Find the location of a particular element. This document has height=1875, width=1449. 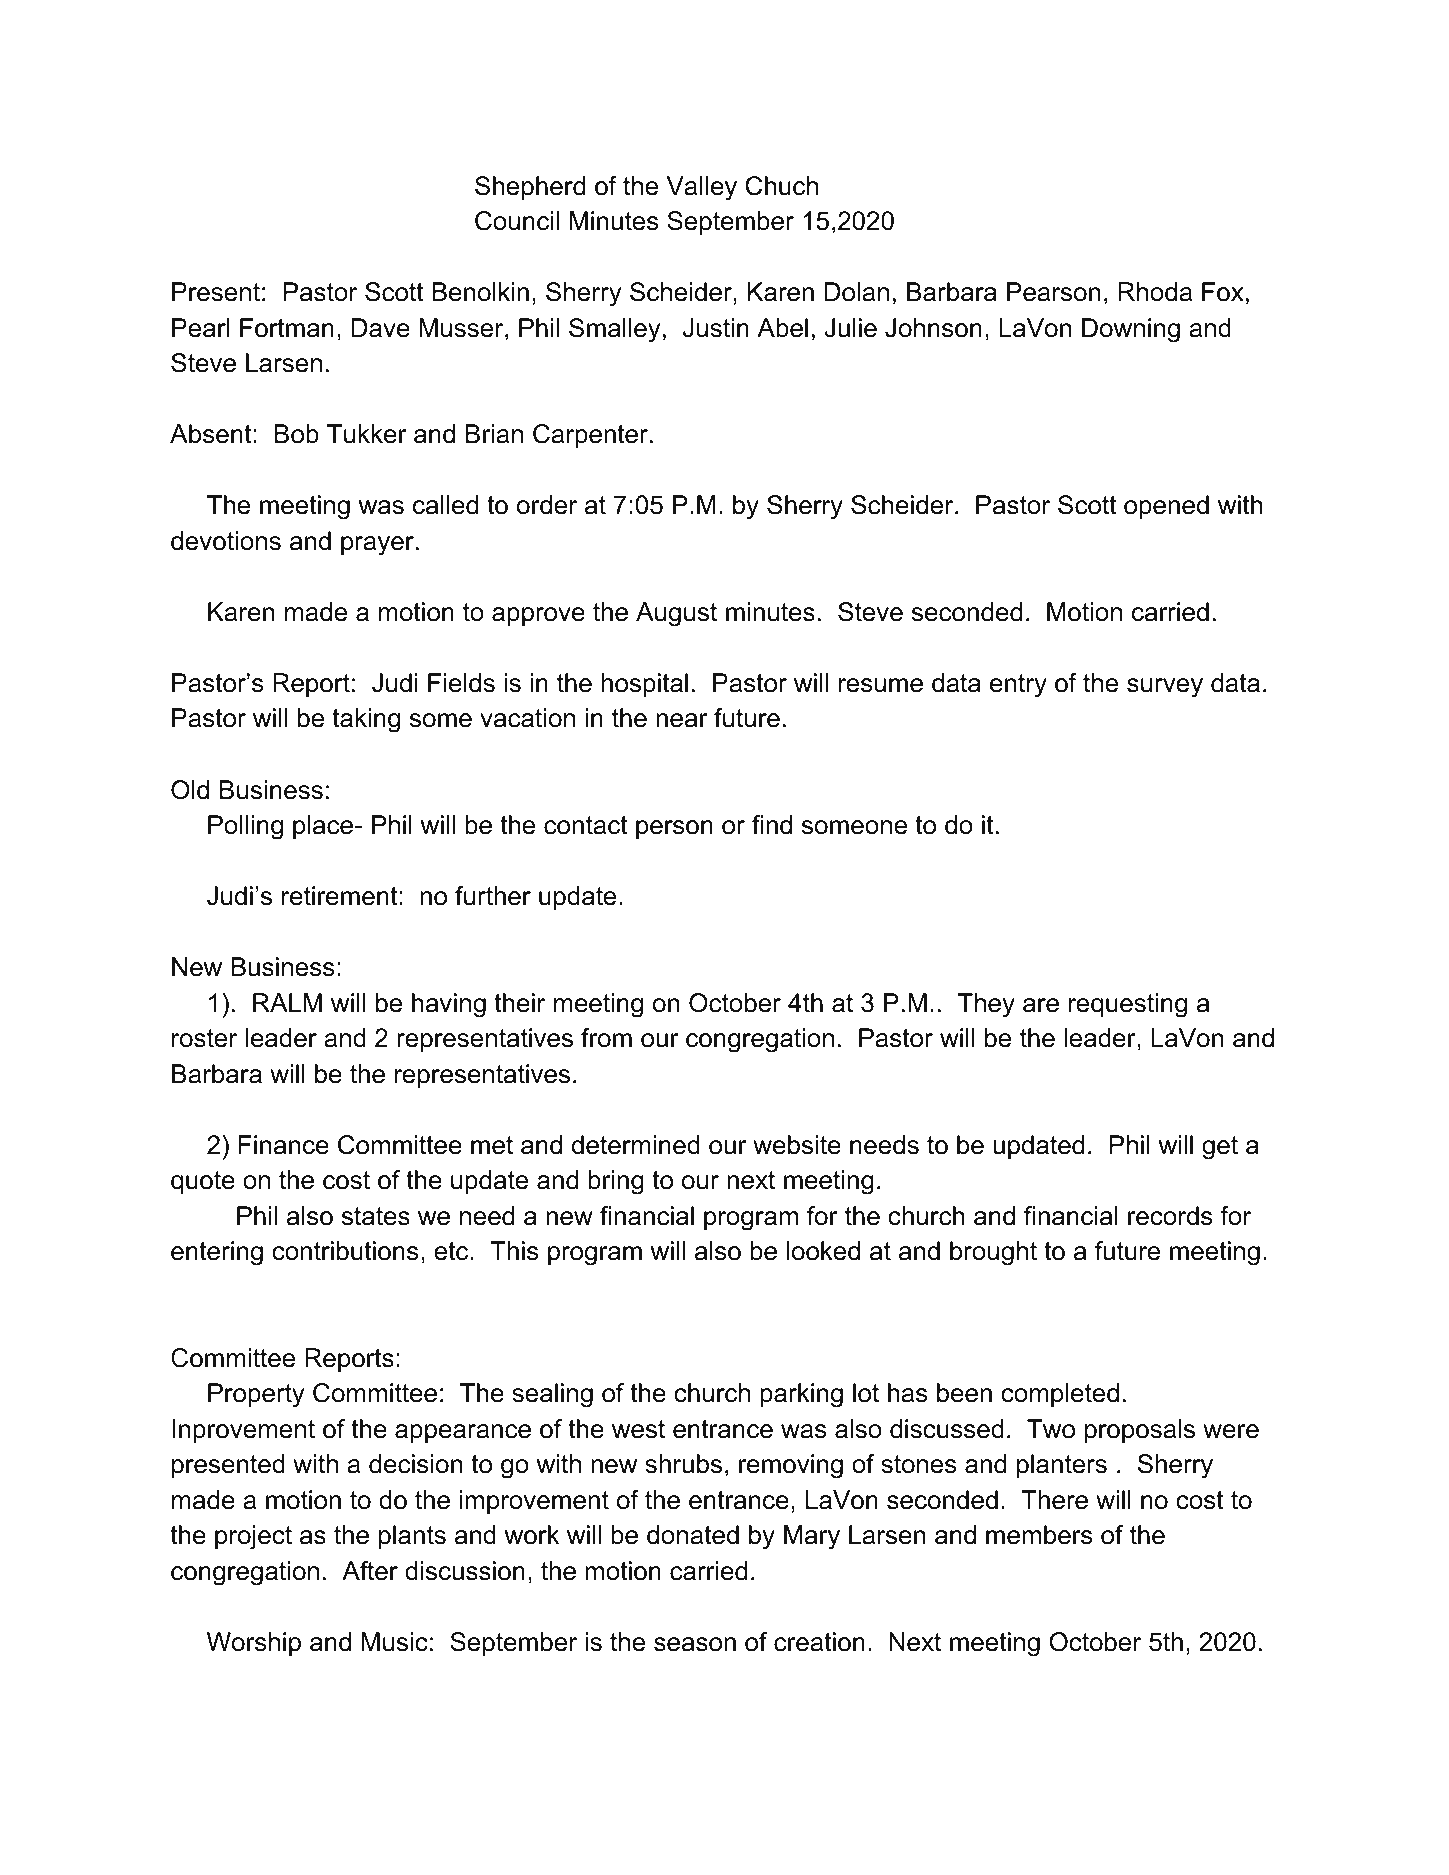

completed is located at coordinates (1060, 1395).
